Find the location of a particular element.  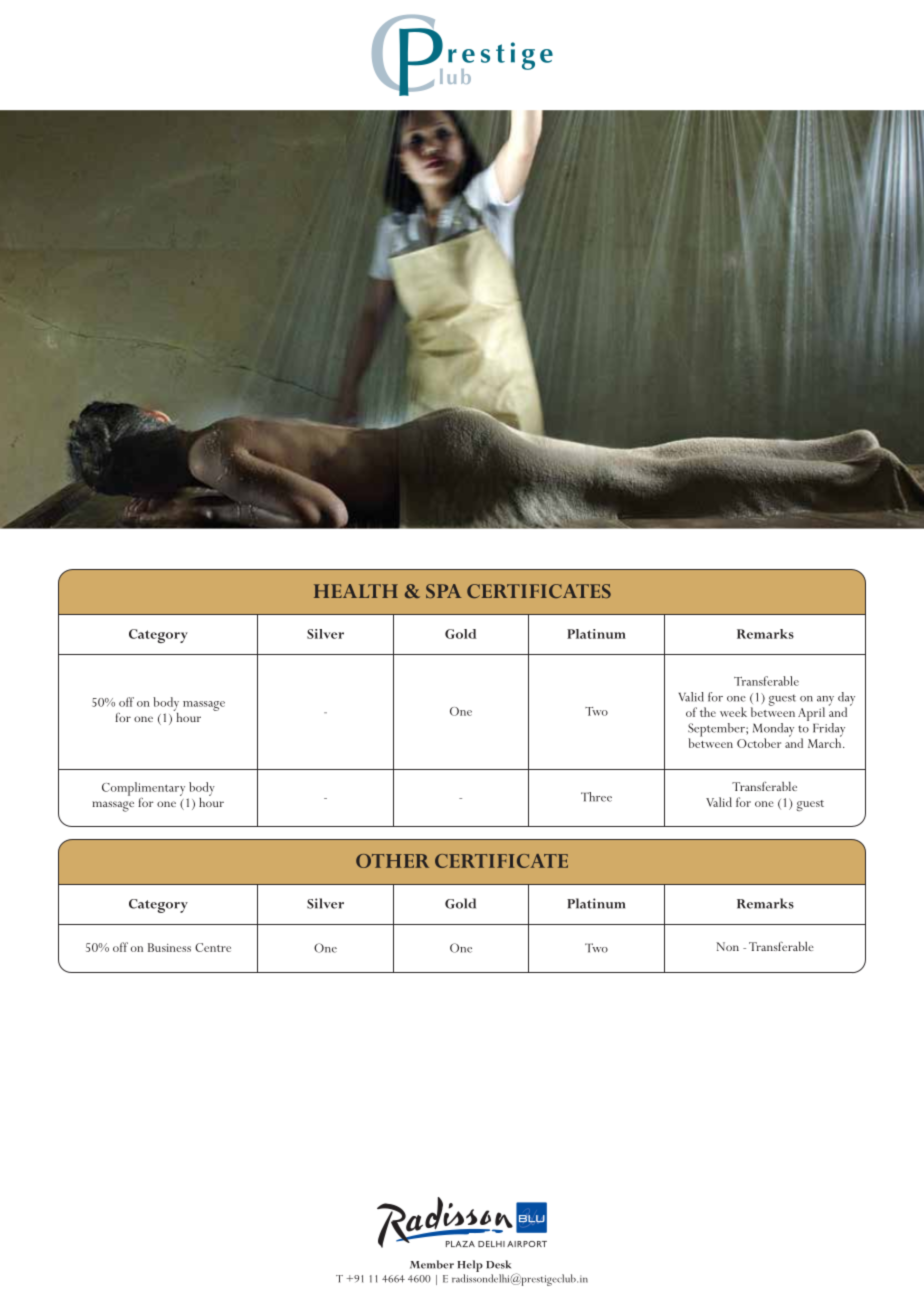

Non is located at coordinates (727, 946).
